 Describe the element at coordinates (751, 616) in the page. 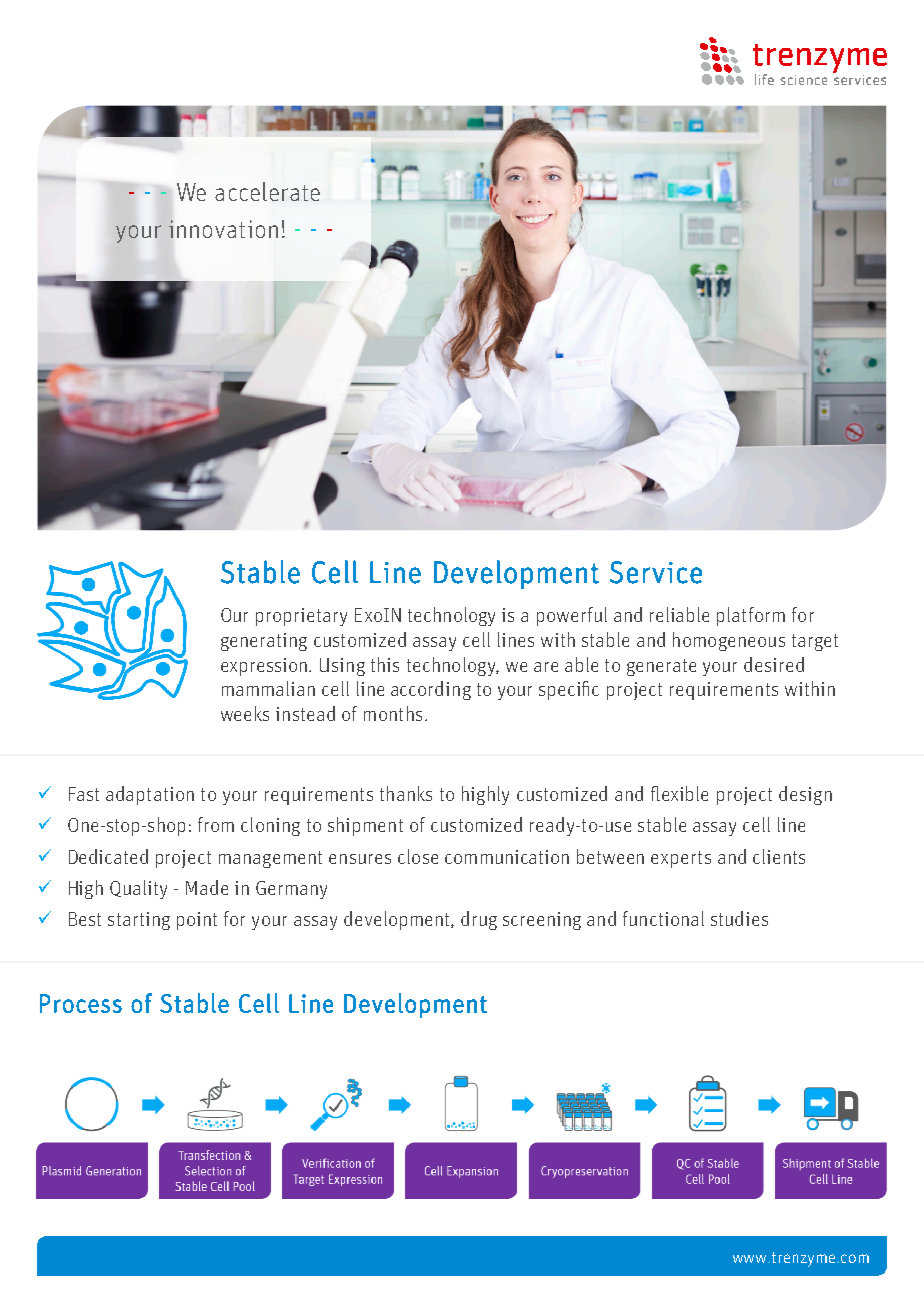

I see `platform` at that location.
